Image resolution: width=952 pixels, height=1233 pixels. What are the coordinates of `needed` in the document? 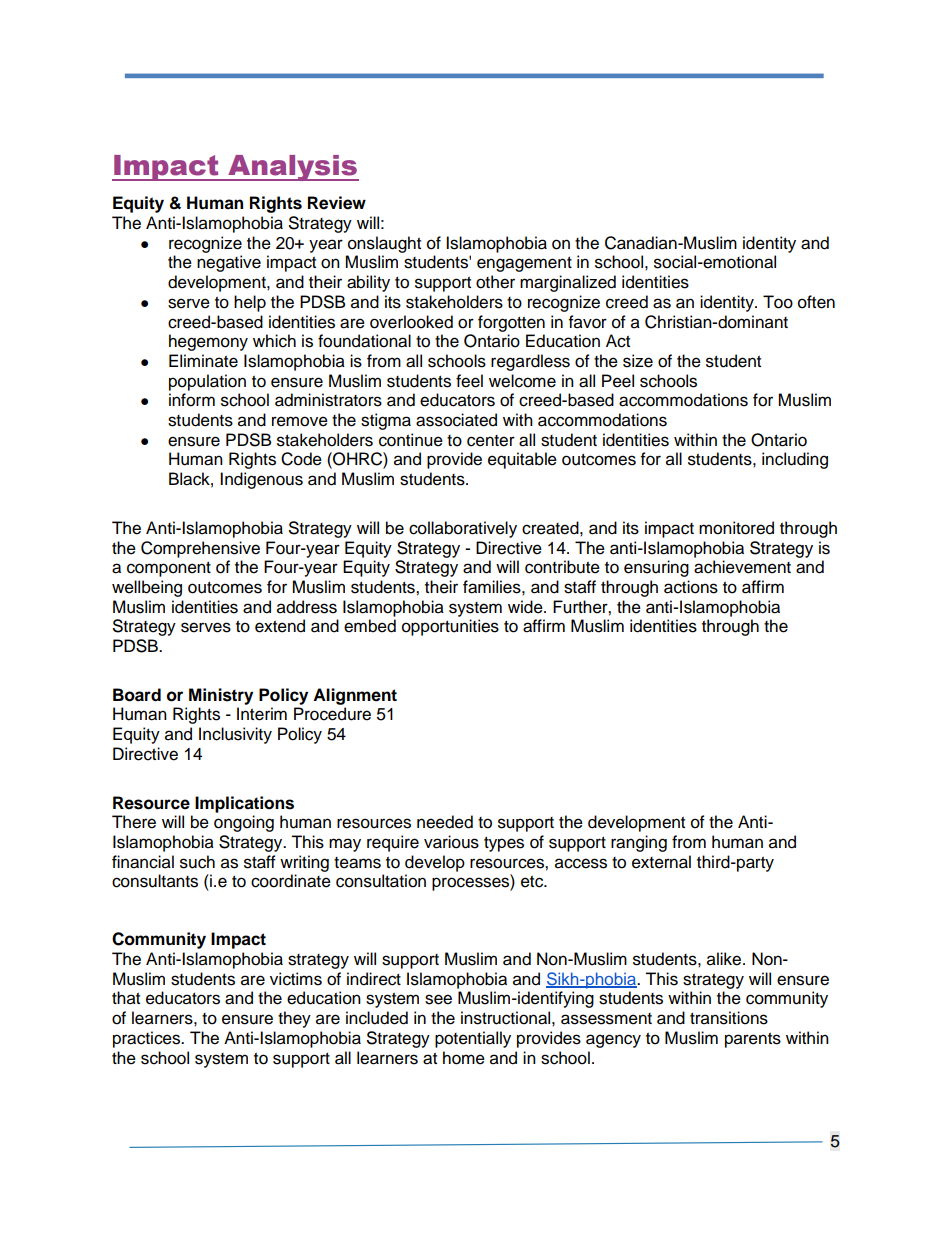 It's located at (445, 822).
